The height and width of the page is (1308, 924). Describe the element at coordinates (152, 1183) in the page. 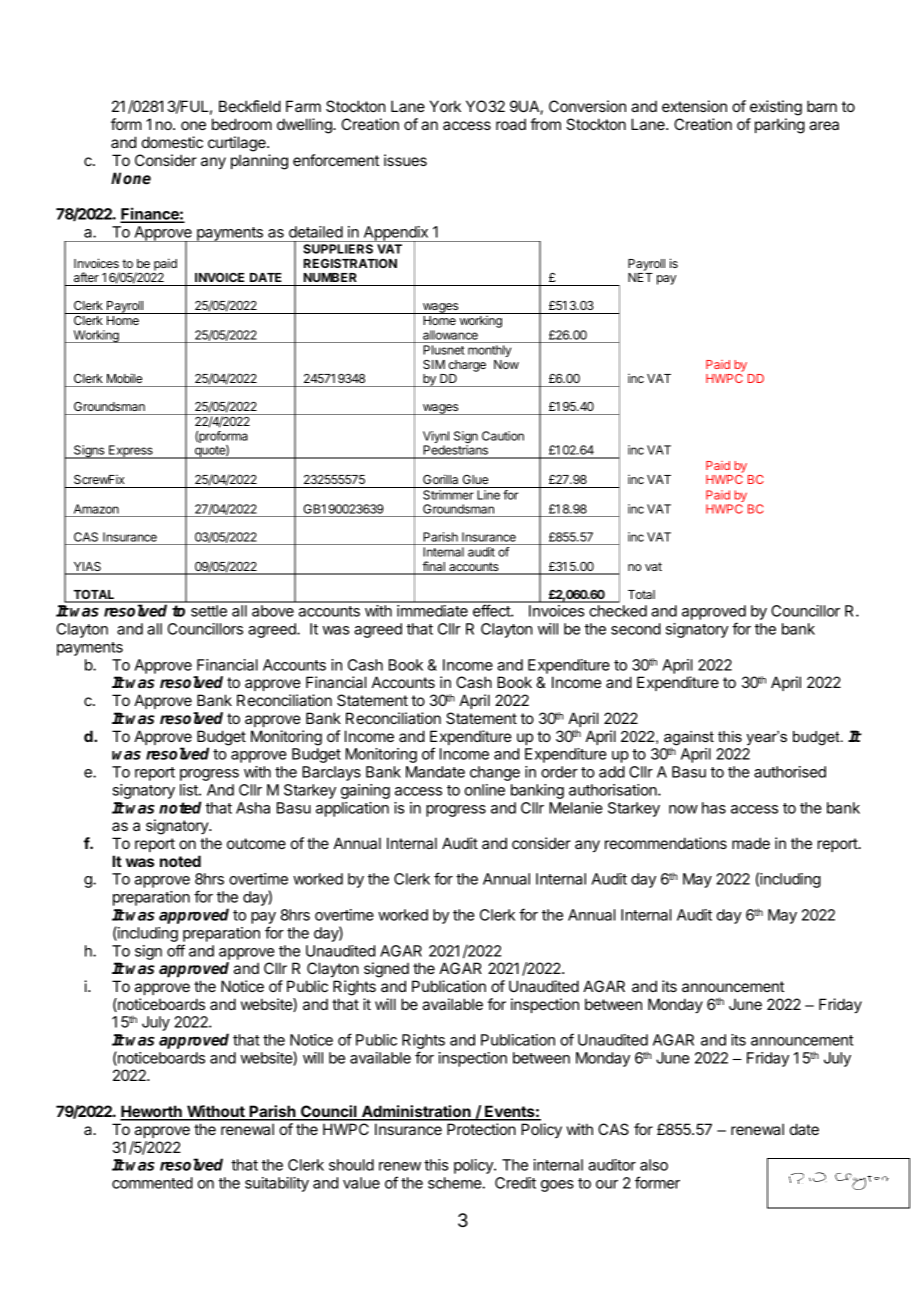

I see `commented` at that location.
